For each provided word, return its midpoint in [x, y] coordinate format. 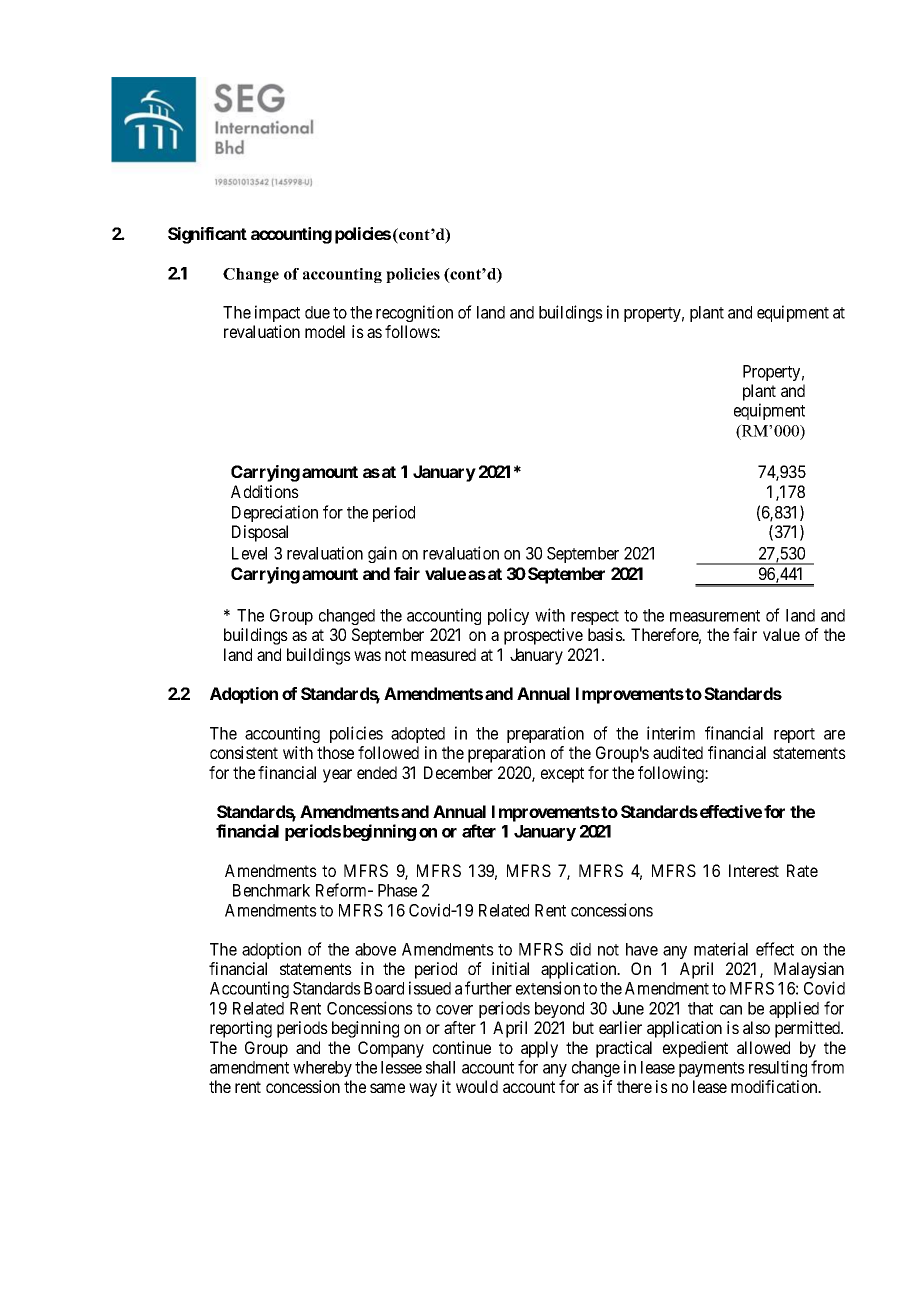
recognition [414, 313]
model [325, 331]
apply [539, 1049]
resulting [778, 1068]
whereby [322, 1069]
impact [277, 313]
